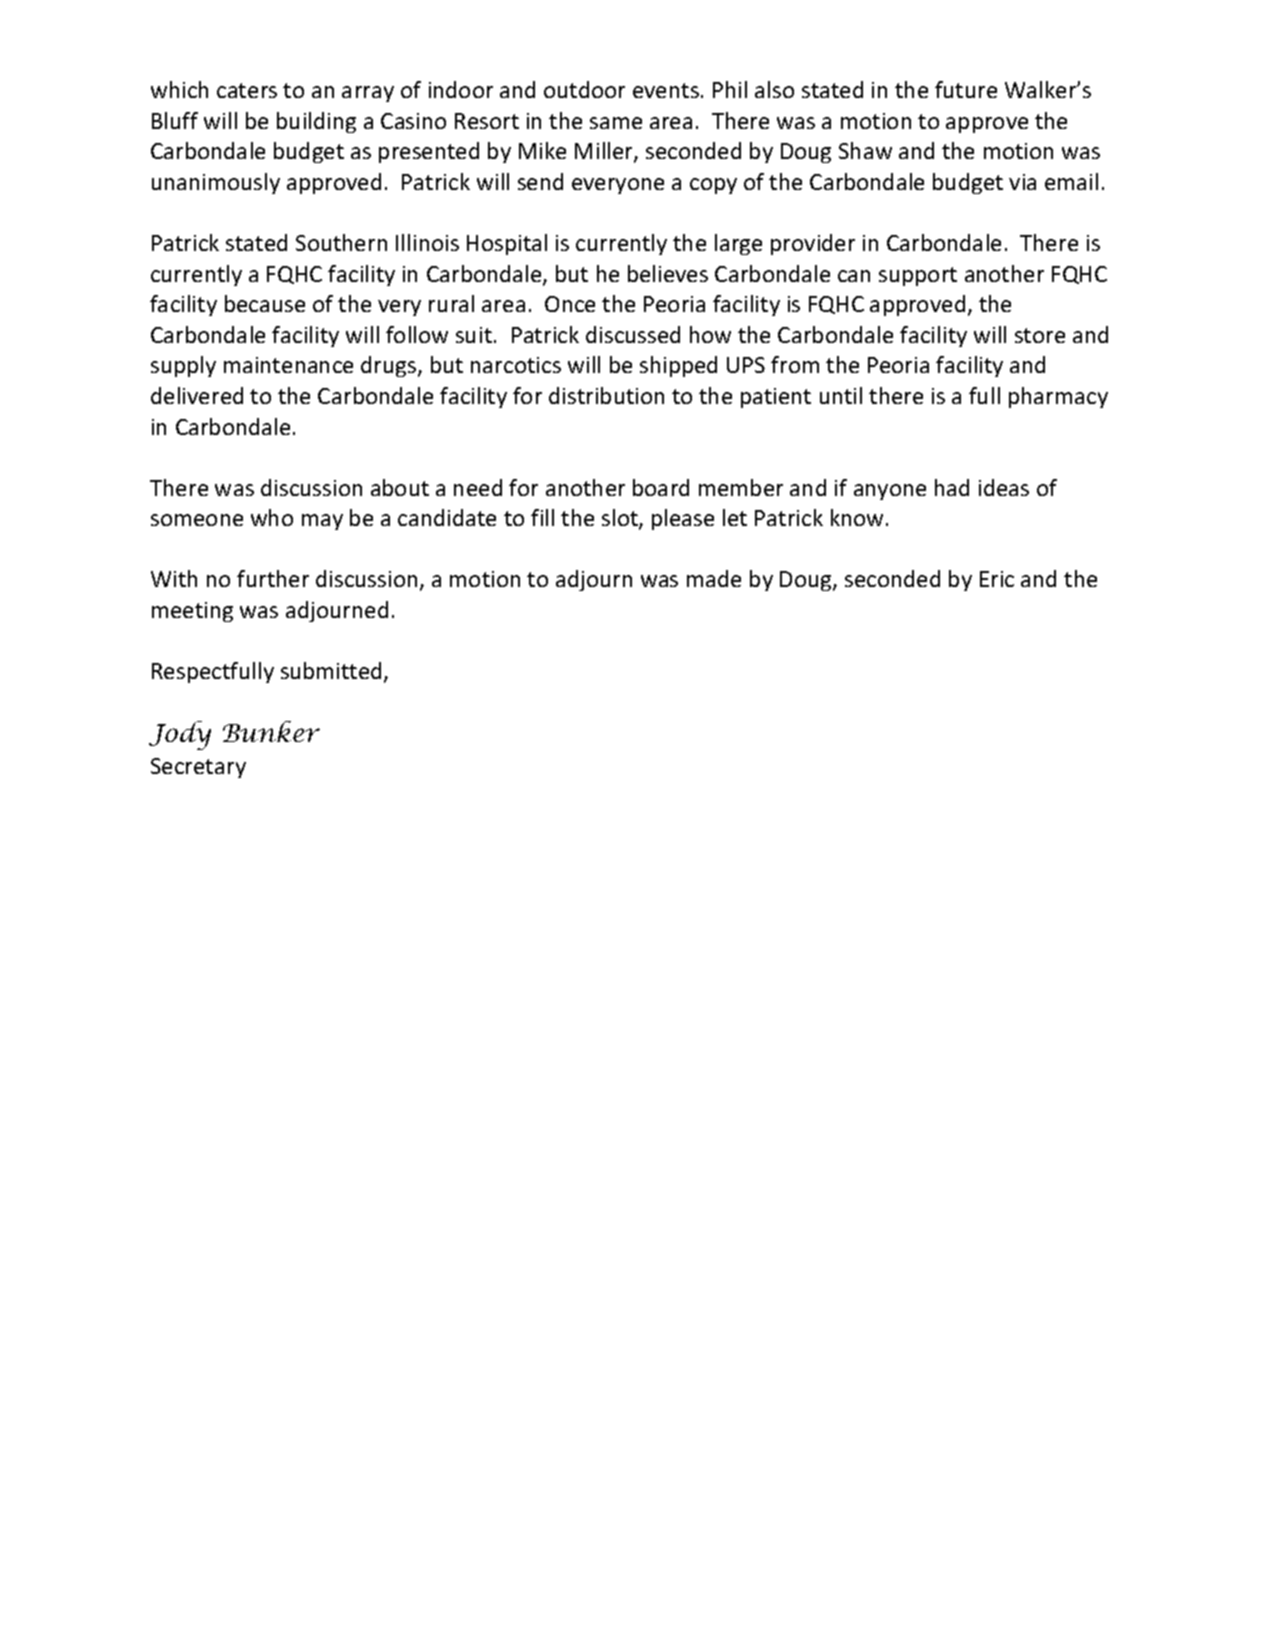 The image size is (1277, 1652). What do you see at coordinates (316, 122) in the screenshot?
I see `building` at bounding box center [316, 122].
